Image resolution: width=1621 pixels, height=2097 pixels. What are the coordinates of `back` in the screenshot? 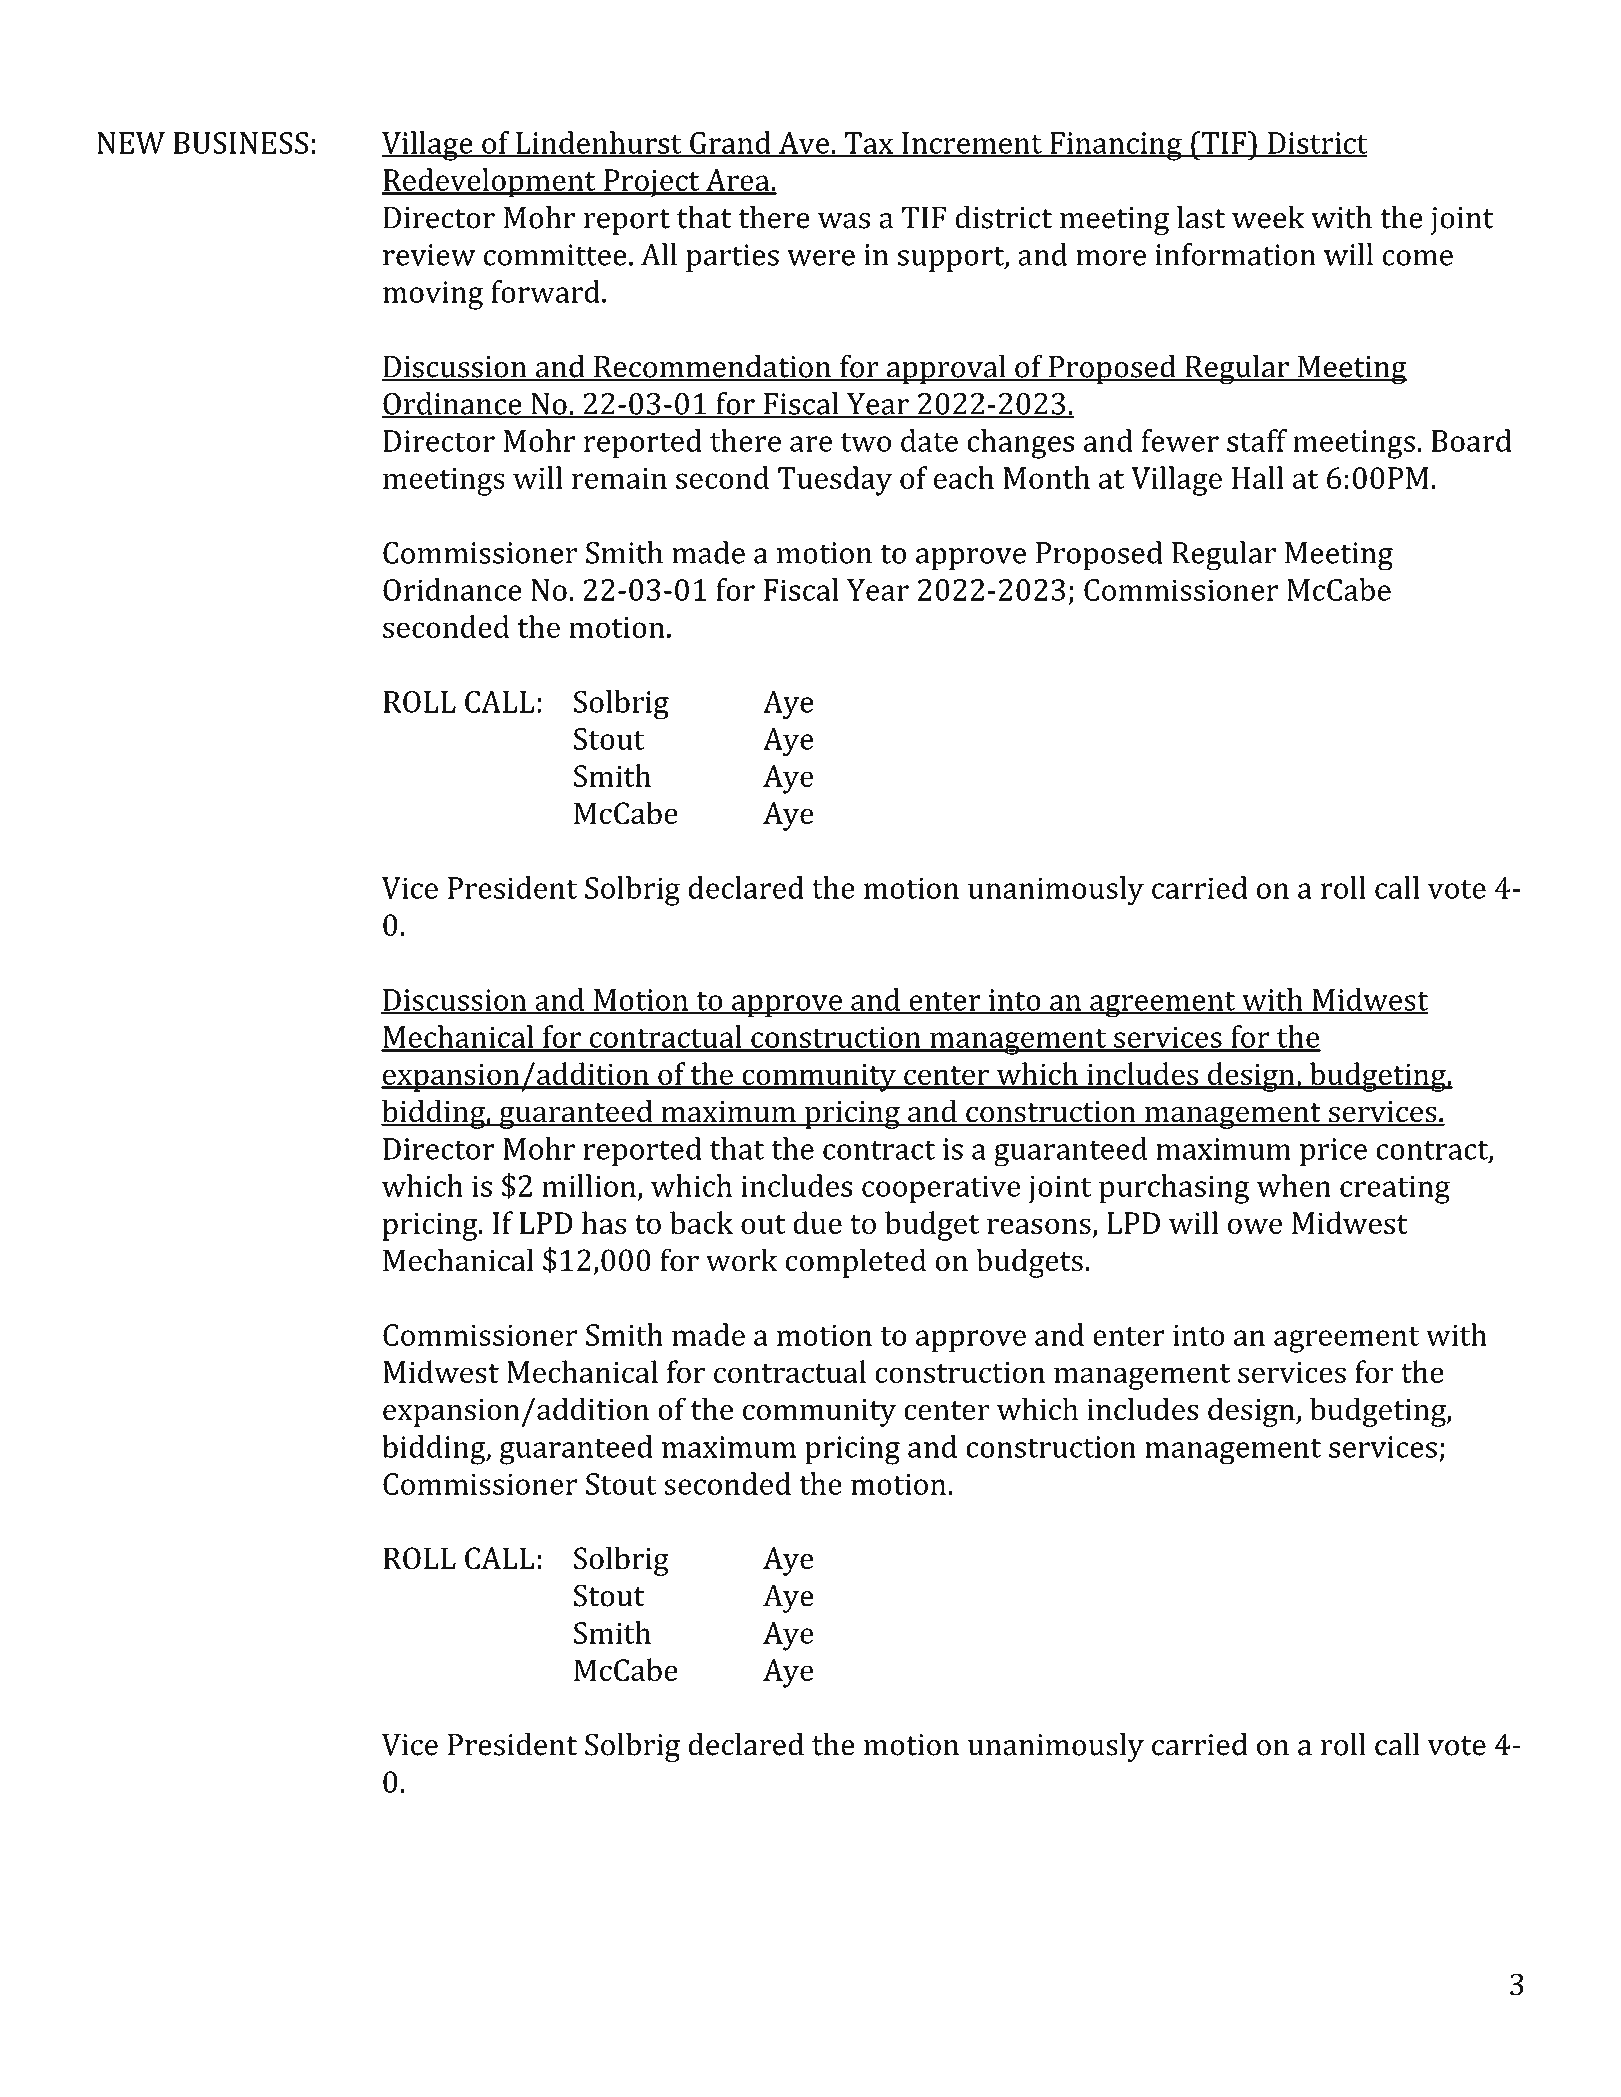 It's located at (701, 1222).
